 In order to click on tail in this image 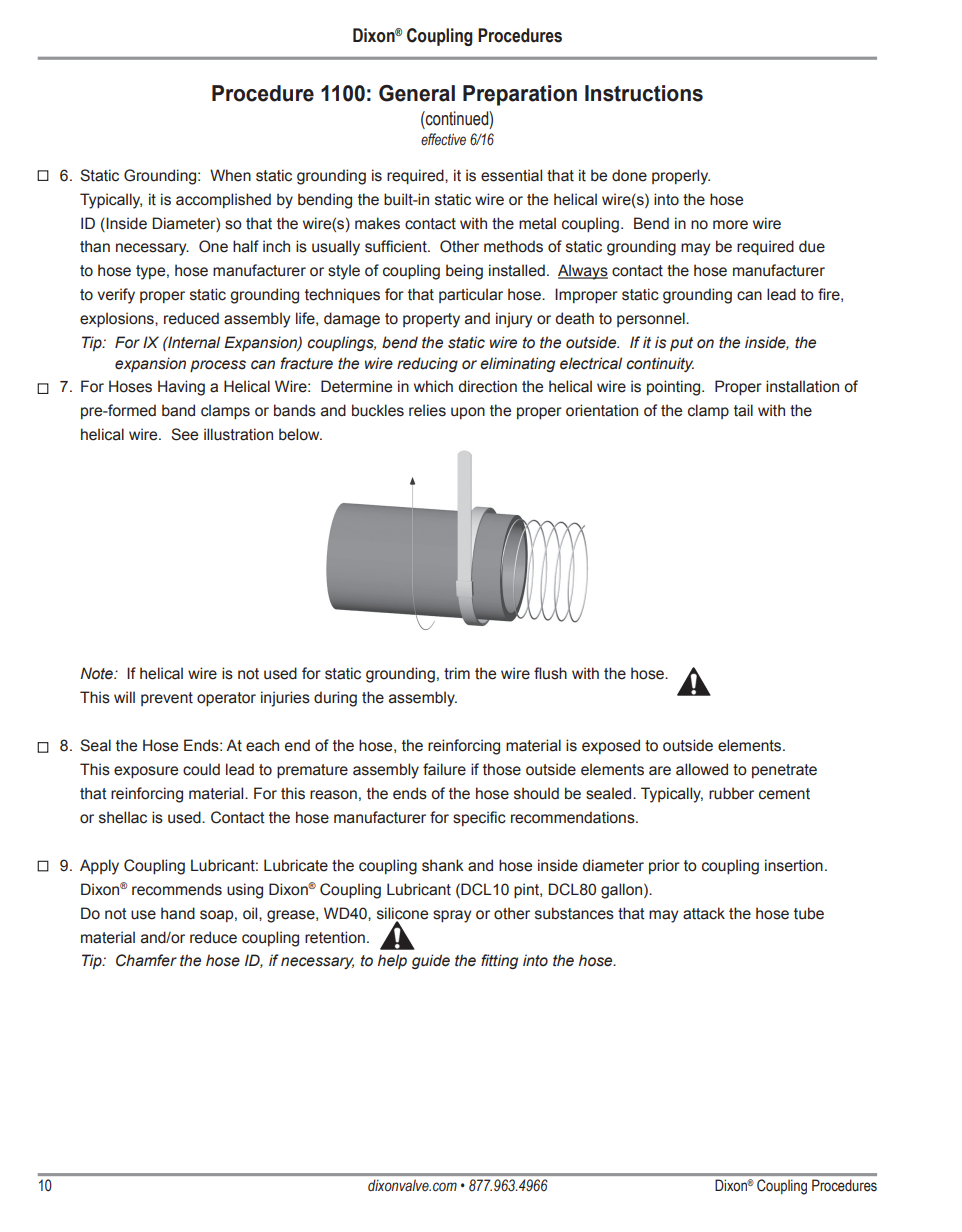, I will do `click(743, 410)`.
